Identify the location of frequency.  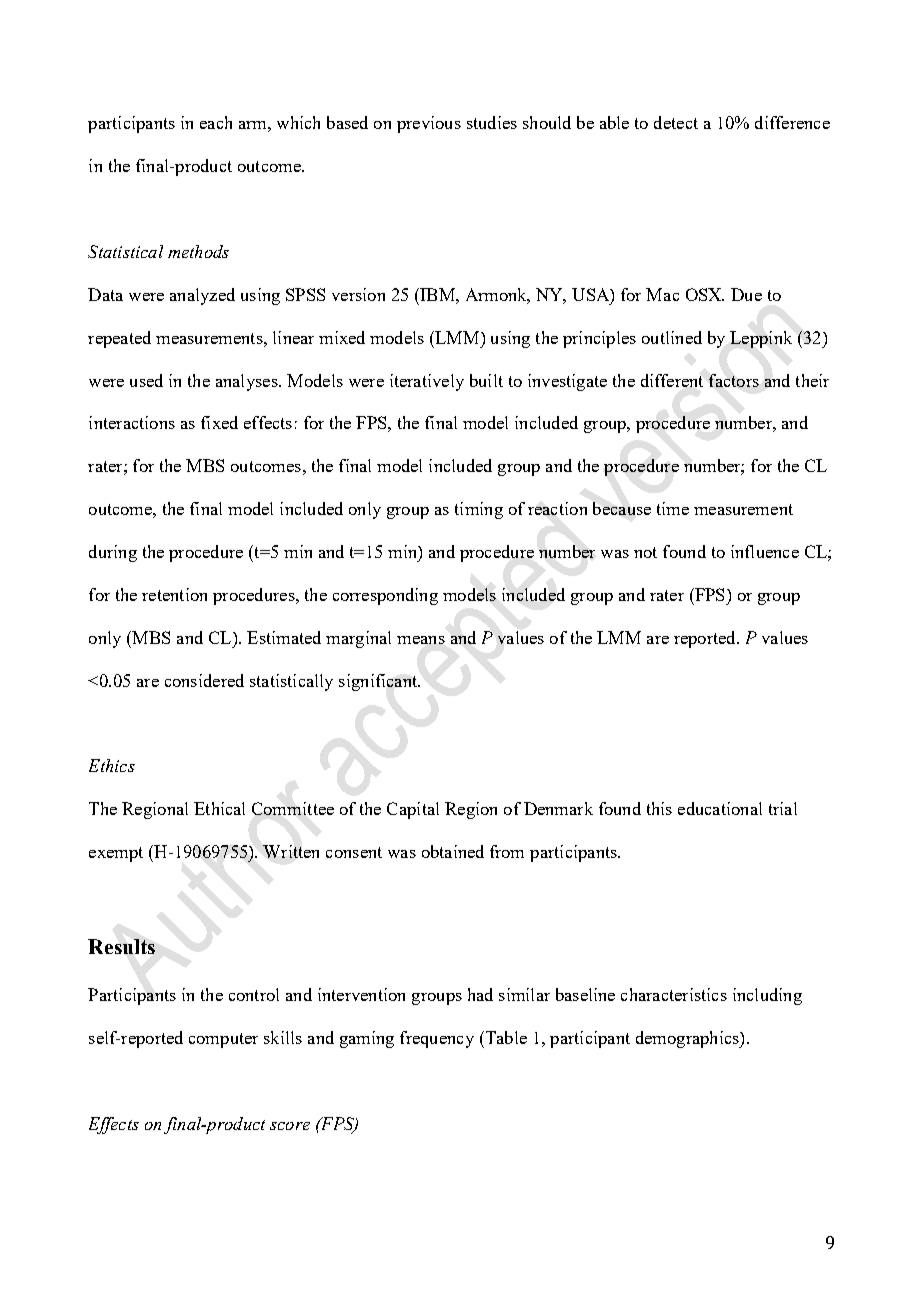
(437, 1039).
